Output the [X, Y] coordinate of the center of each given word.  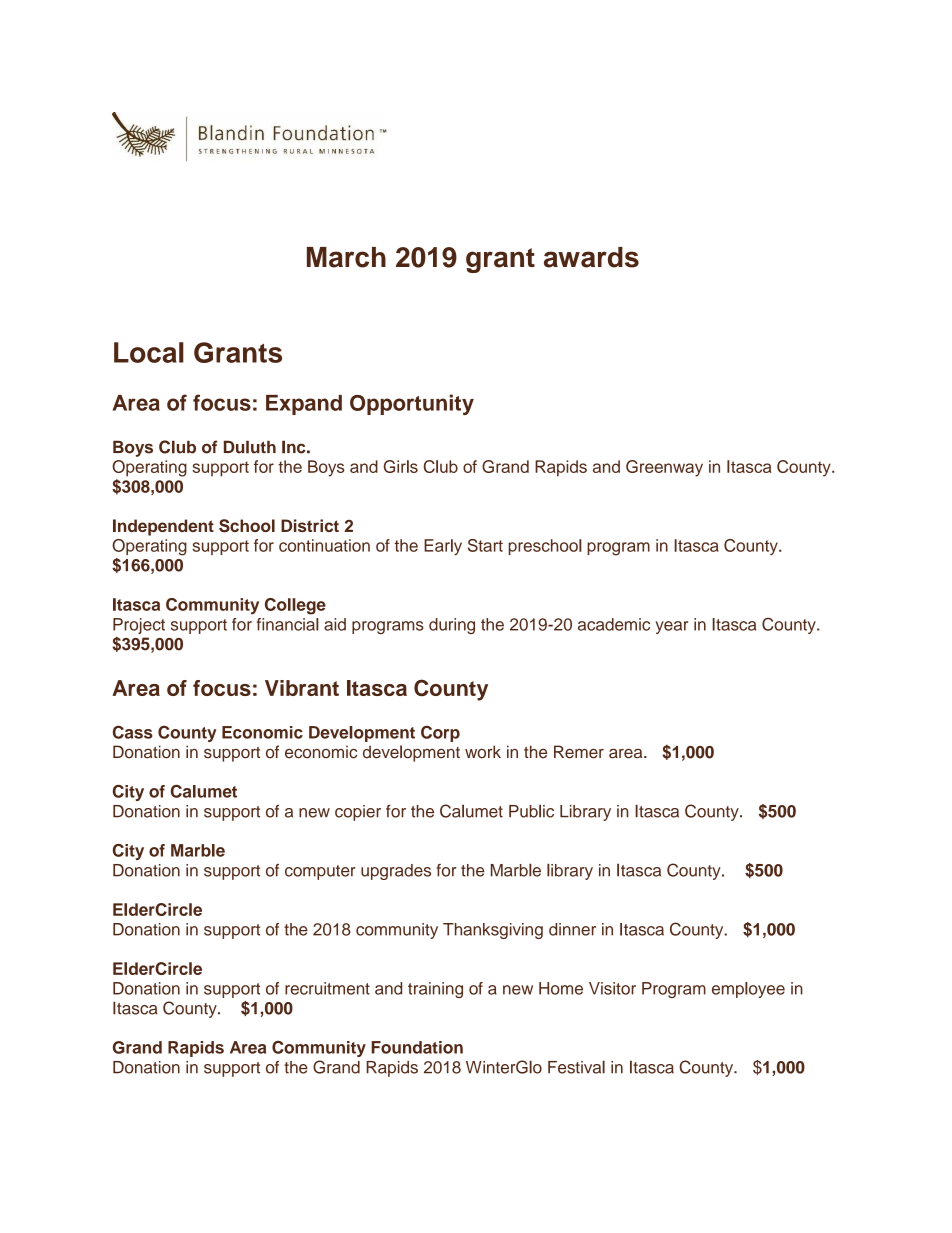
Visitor [612, 988]
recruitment [327, 988]
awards [591, 257]
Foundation [417, 1047]
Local [149, 352]
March [346, 257]
